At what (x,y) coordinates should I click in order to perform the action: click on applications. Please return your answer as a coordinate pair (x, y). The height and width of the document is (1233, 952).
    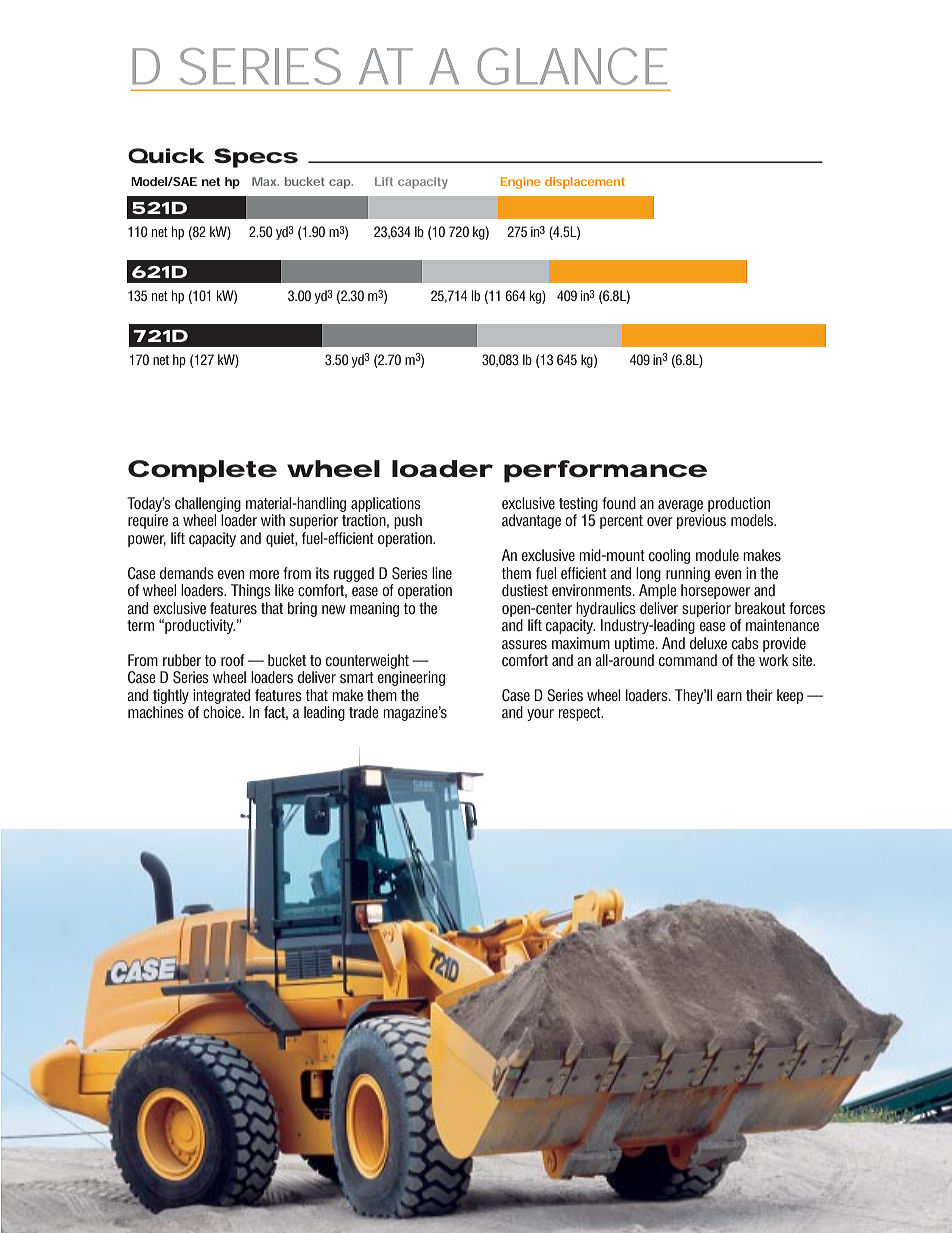
    Looking at the image, I should click on (386, 504).
